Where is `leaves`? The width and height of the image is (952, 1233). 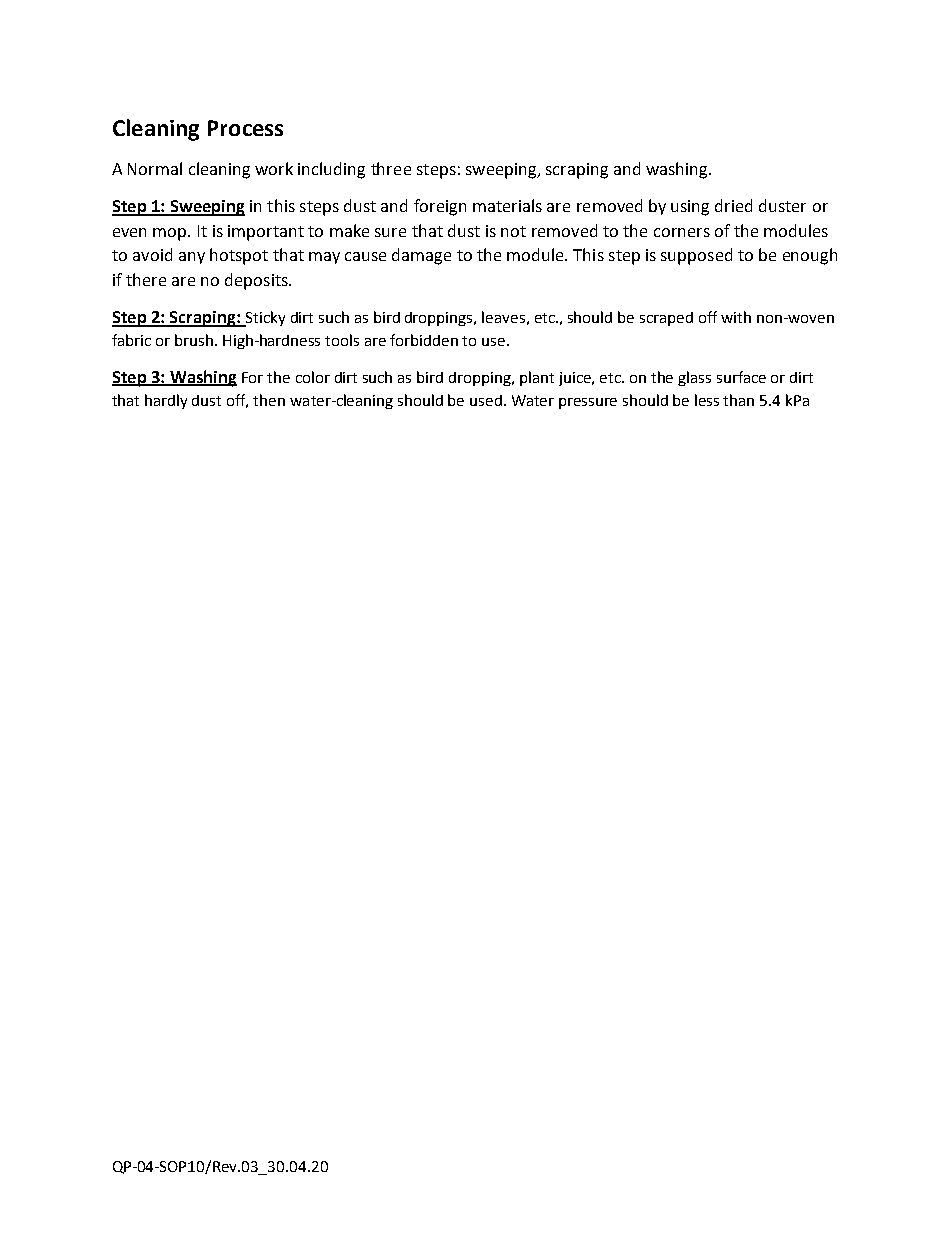
leaves is located at coordinates (503, 317).
